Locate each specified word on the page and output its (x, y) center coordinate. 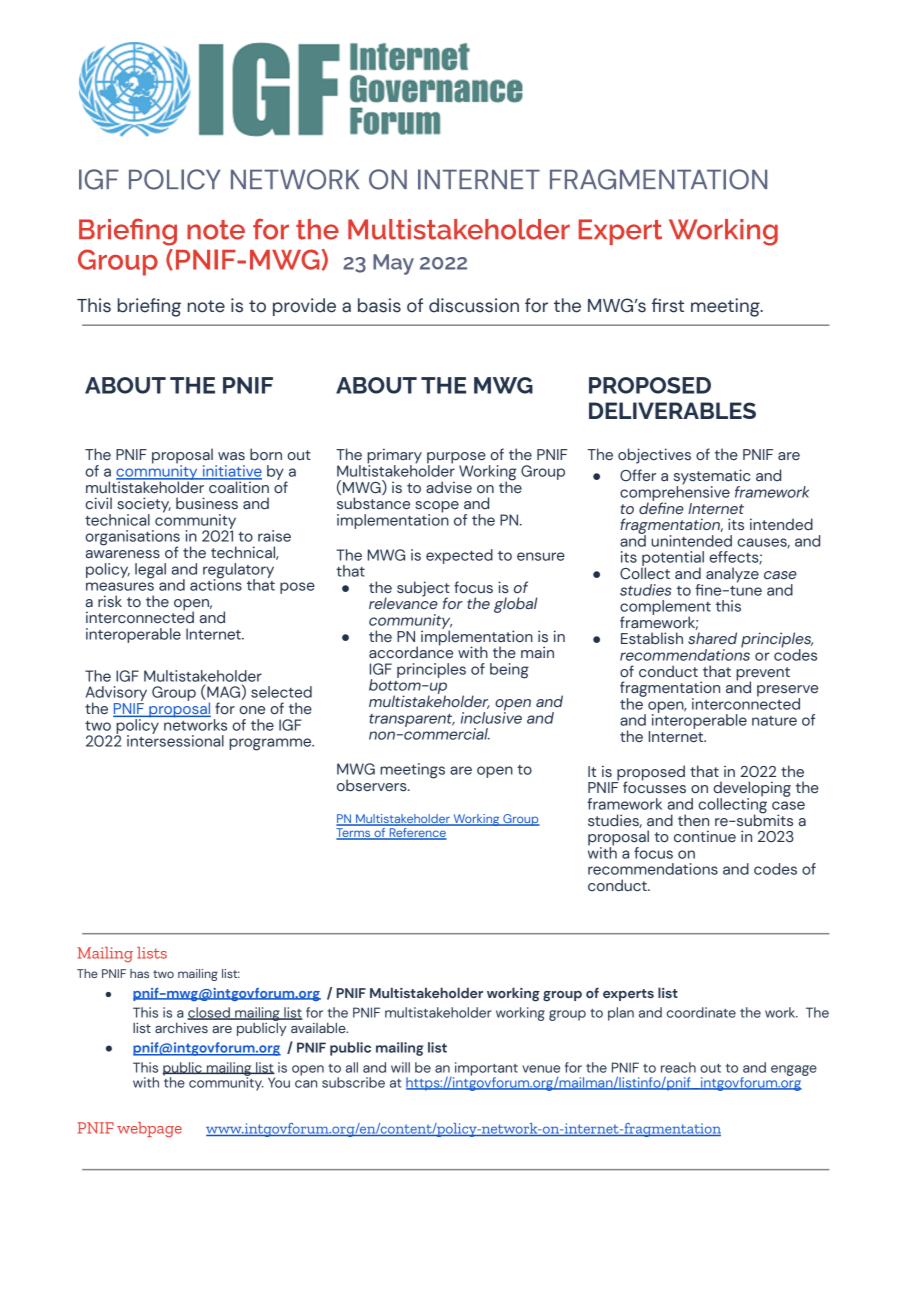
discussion (474, 305)
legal (150, 571)
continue (705, 836)
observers (373, 785)
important (485, 1070)
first (668, 305)
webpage (149, 1130)
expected (459, 556)
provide (304, 307)
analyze (732, 575)
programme (271, 744)
